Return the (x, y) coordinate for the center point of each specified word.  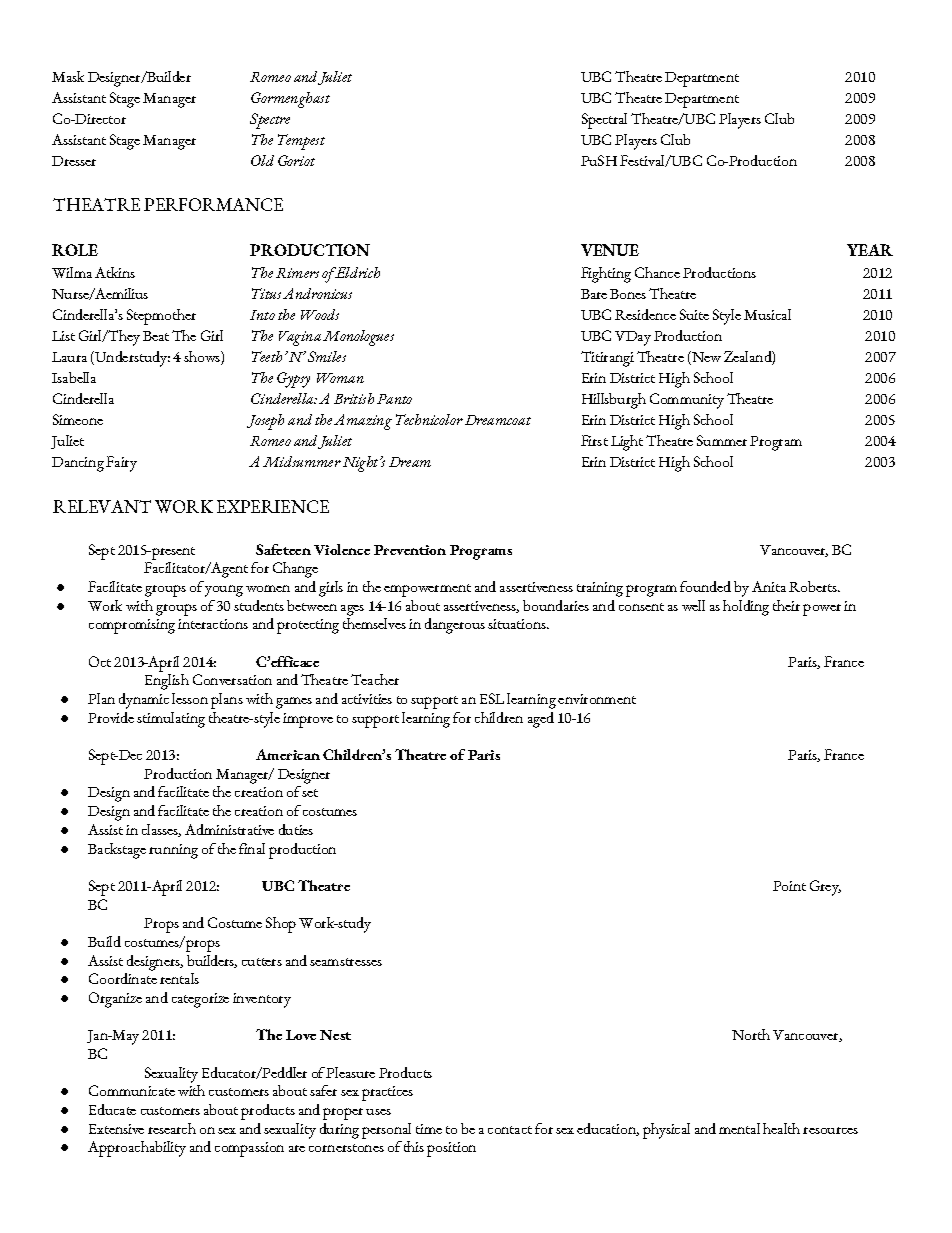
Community (687, 401)
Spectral (604, 121)
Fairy (121, 464)
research (172, 1128)
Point (789, 886)
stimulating (171, 720)
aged (541, 720)
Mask (68, 76)
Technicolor (429, 419)
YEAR (870, 250)
